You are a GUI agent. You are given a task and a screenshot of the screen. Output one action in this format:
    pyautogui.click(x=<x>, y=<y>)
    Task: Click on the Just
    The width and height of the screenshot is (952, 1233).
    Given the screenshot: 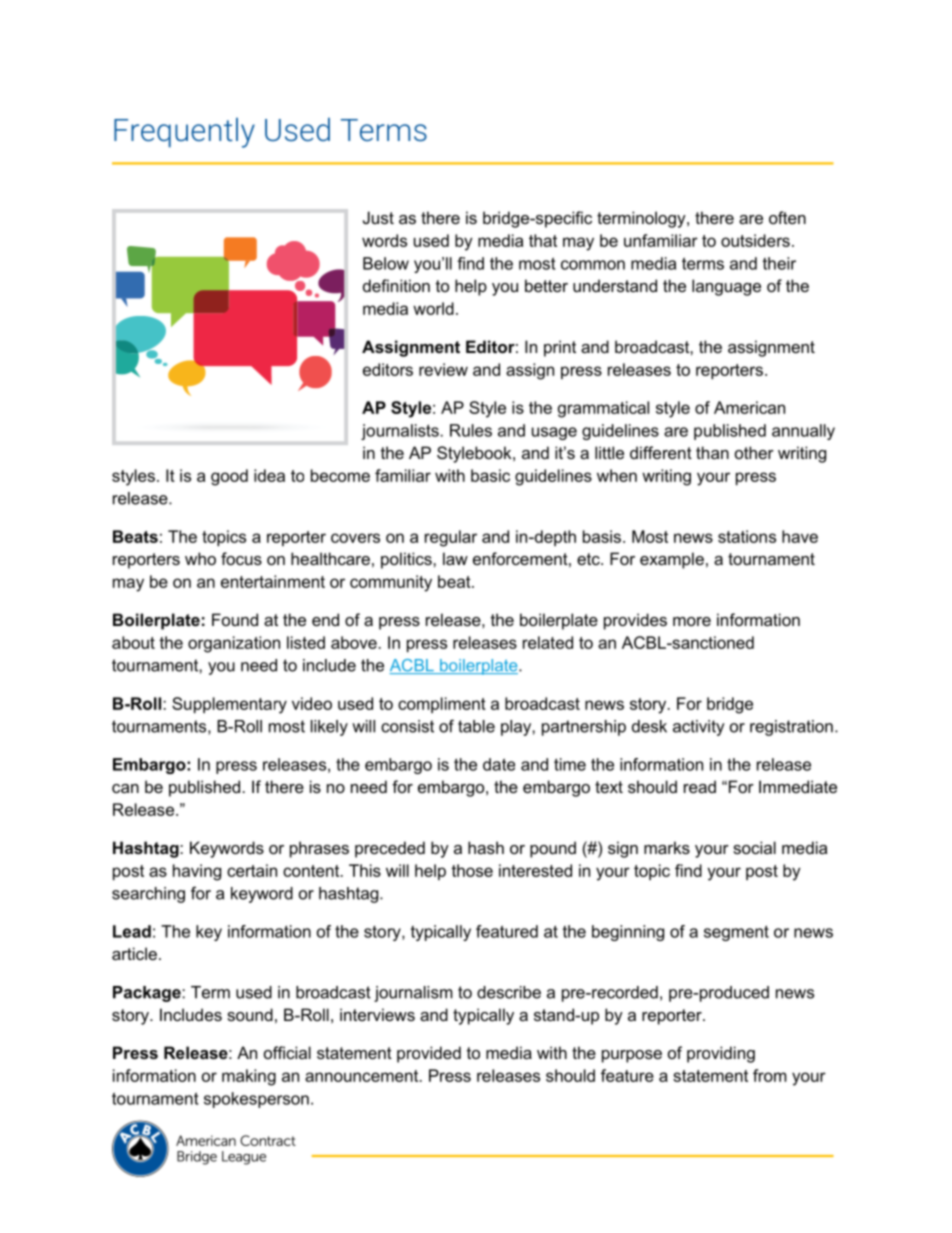 What is the action you would take?
    pyautogui.click(x=378, y=217)
